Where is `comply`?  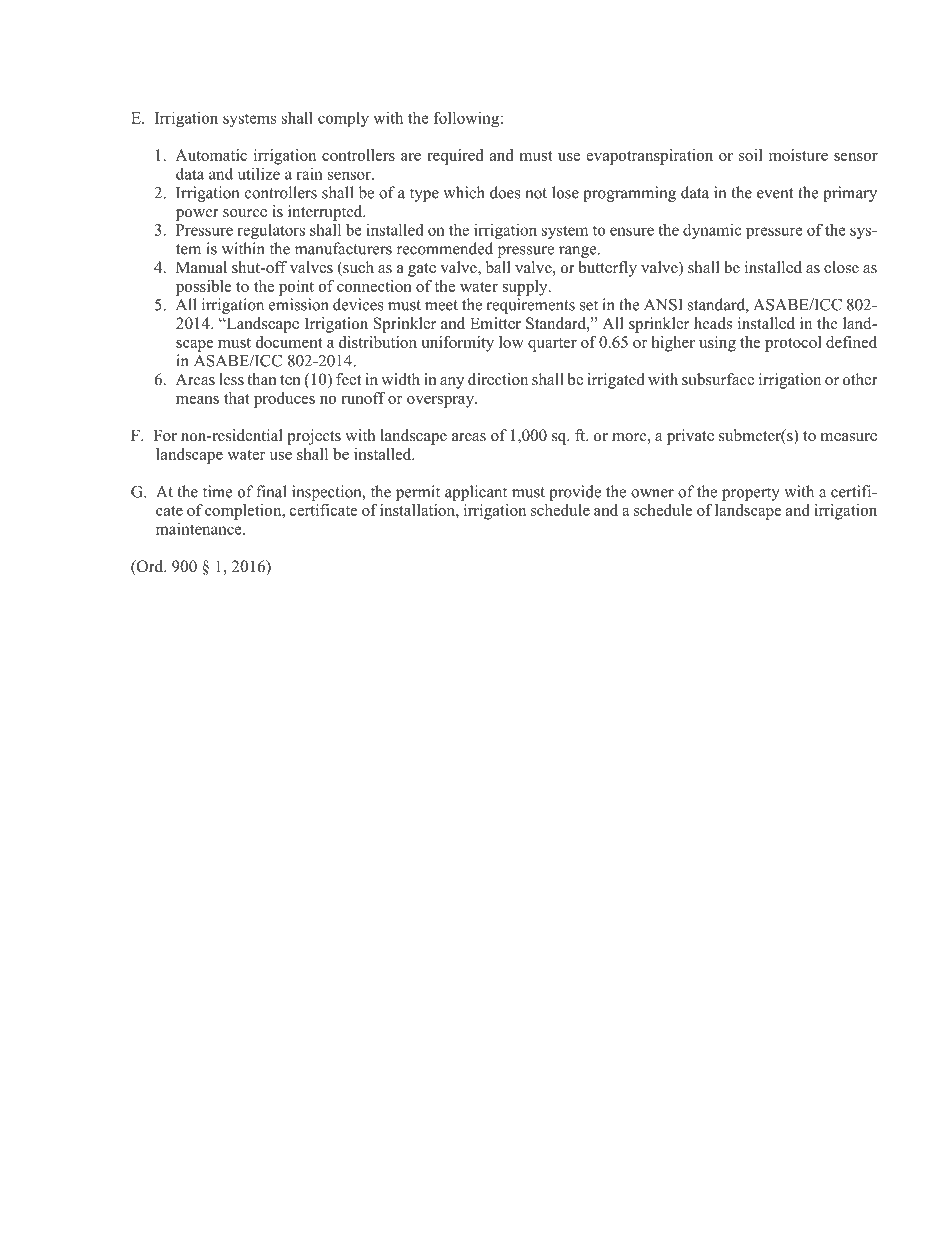 comply is located at coordinates (343, 119).
